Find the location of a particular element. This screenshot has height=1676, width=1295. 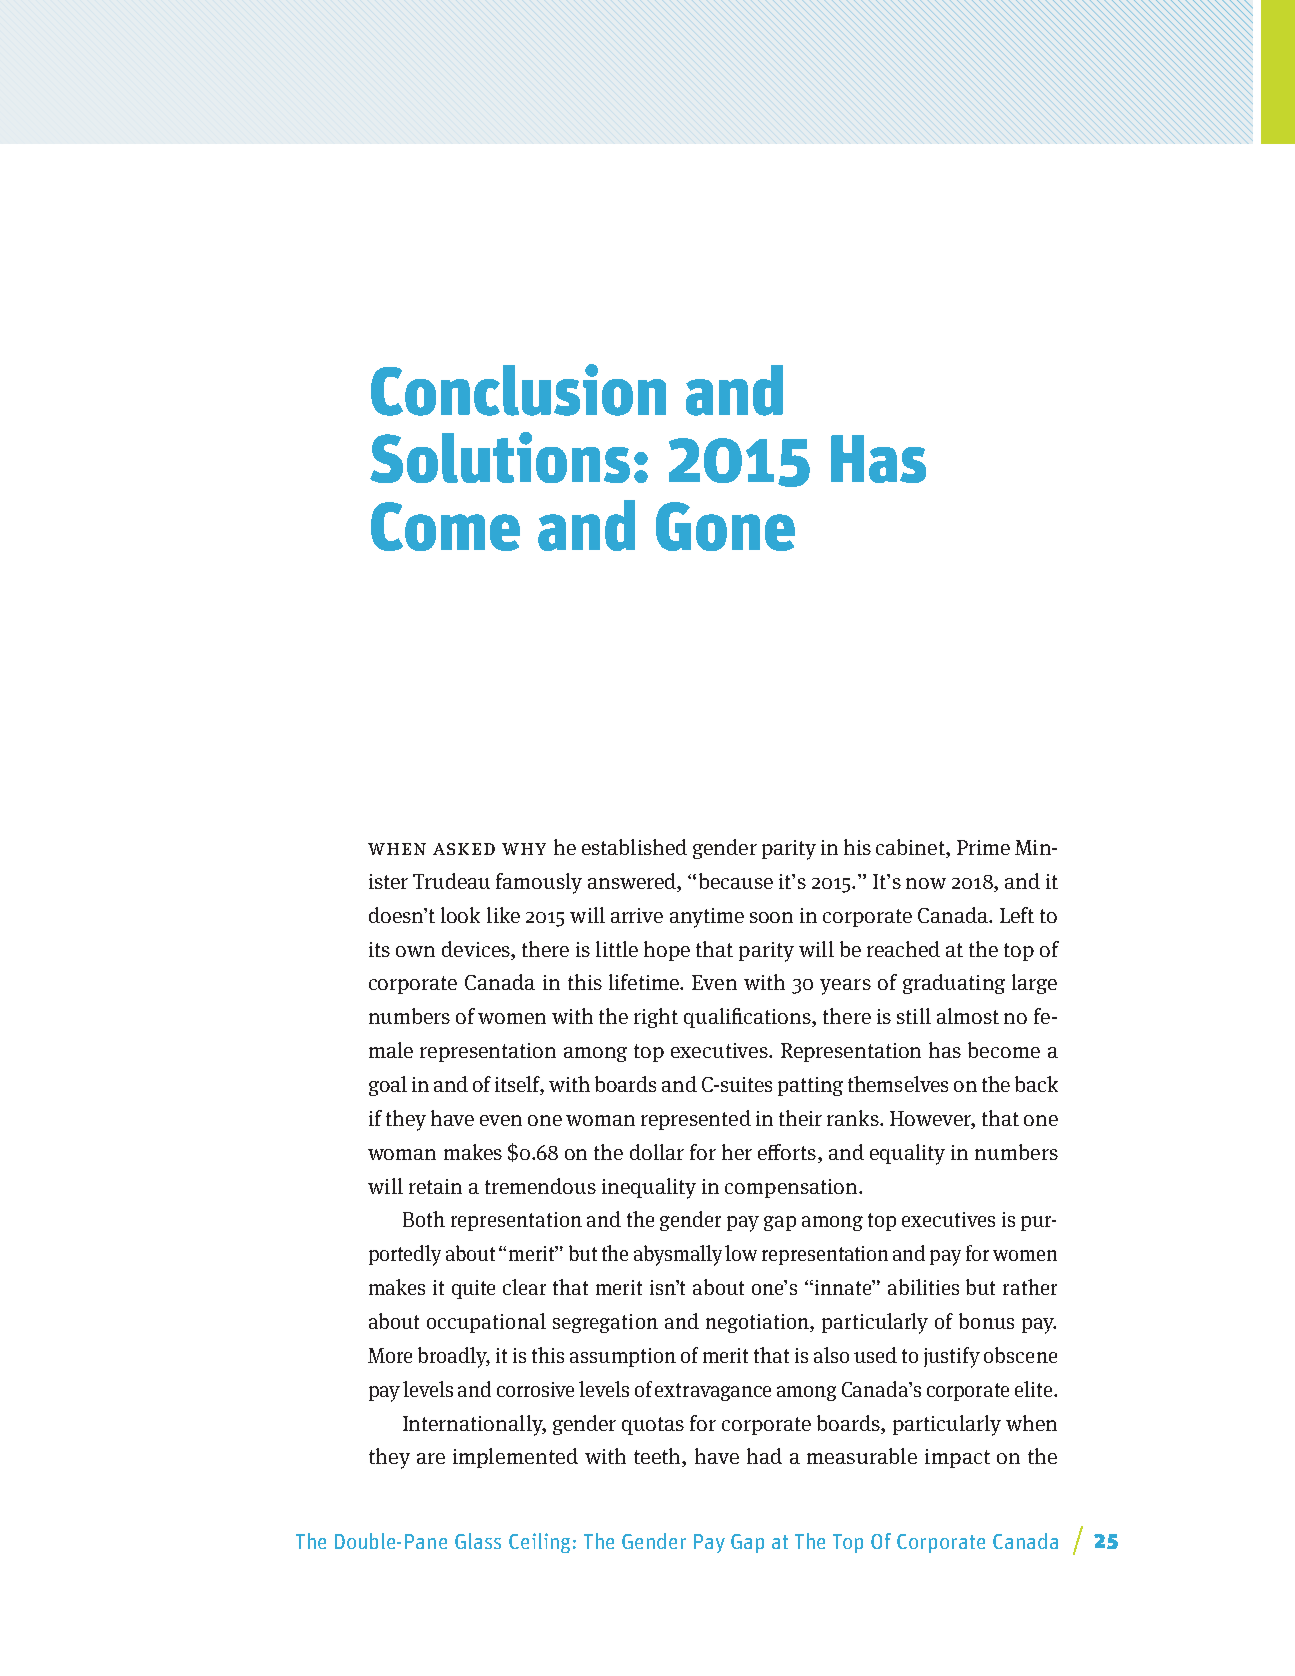

themselves is located at coordinates (898, 1084).
